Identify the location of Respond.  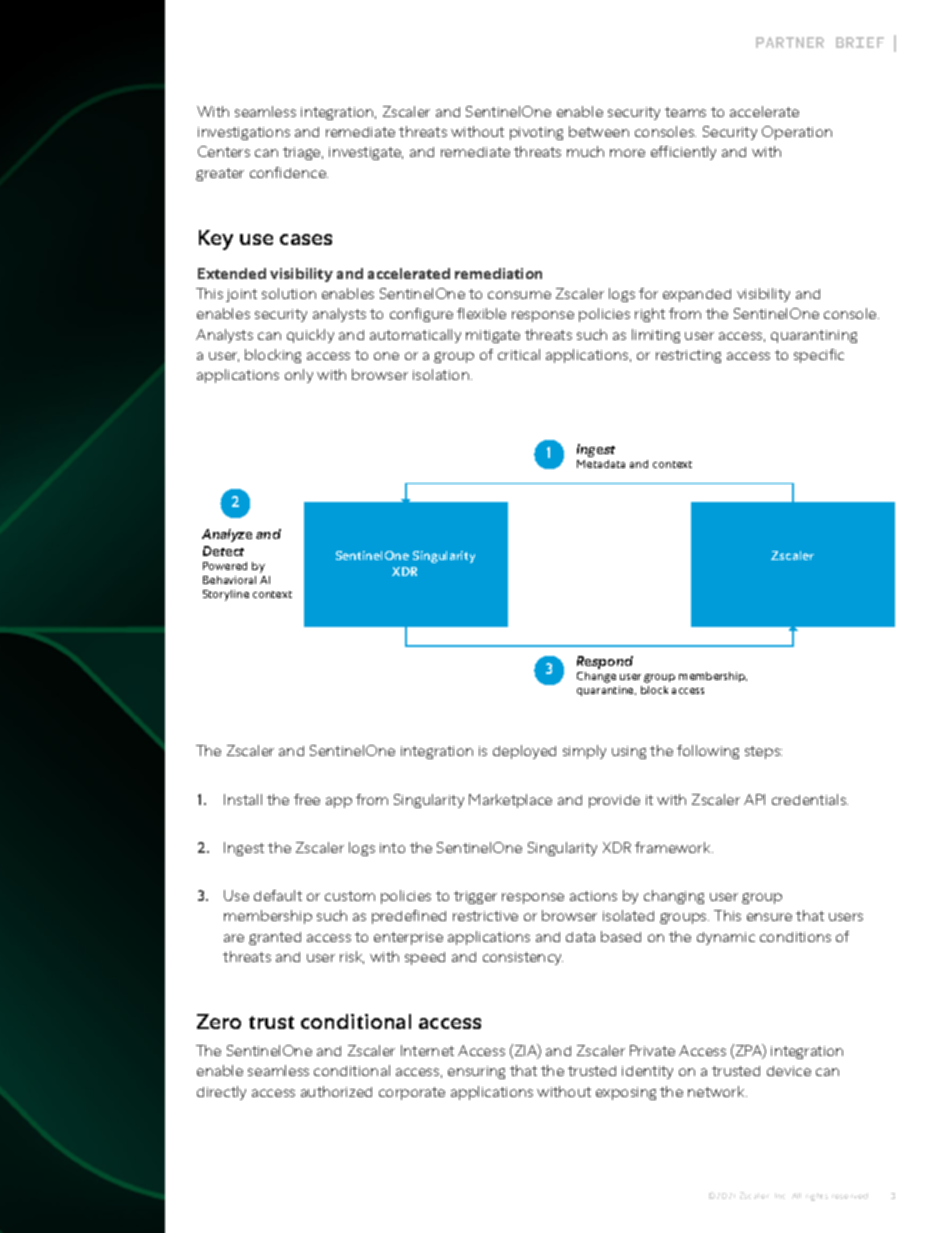
(605, 662).
